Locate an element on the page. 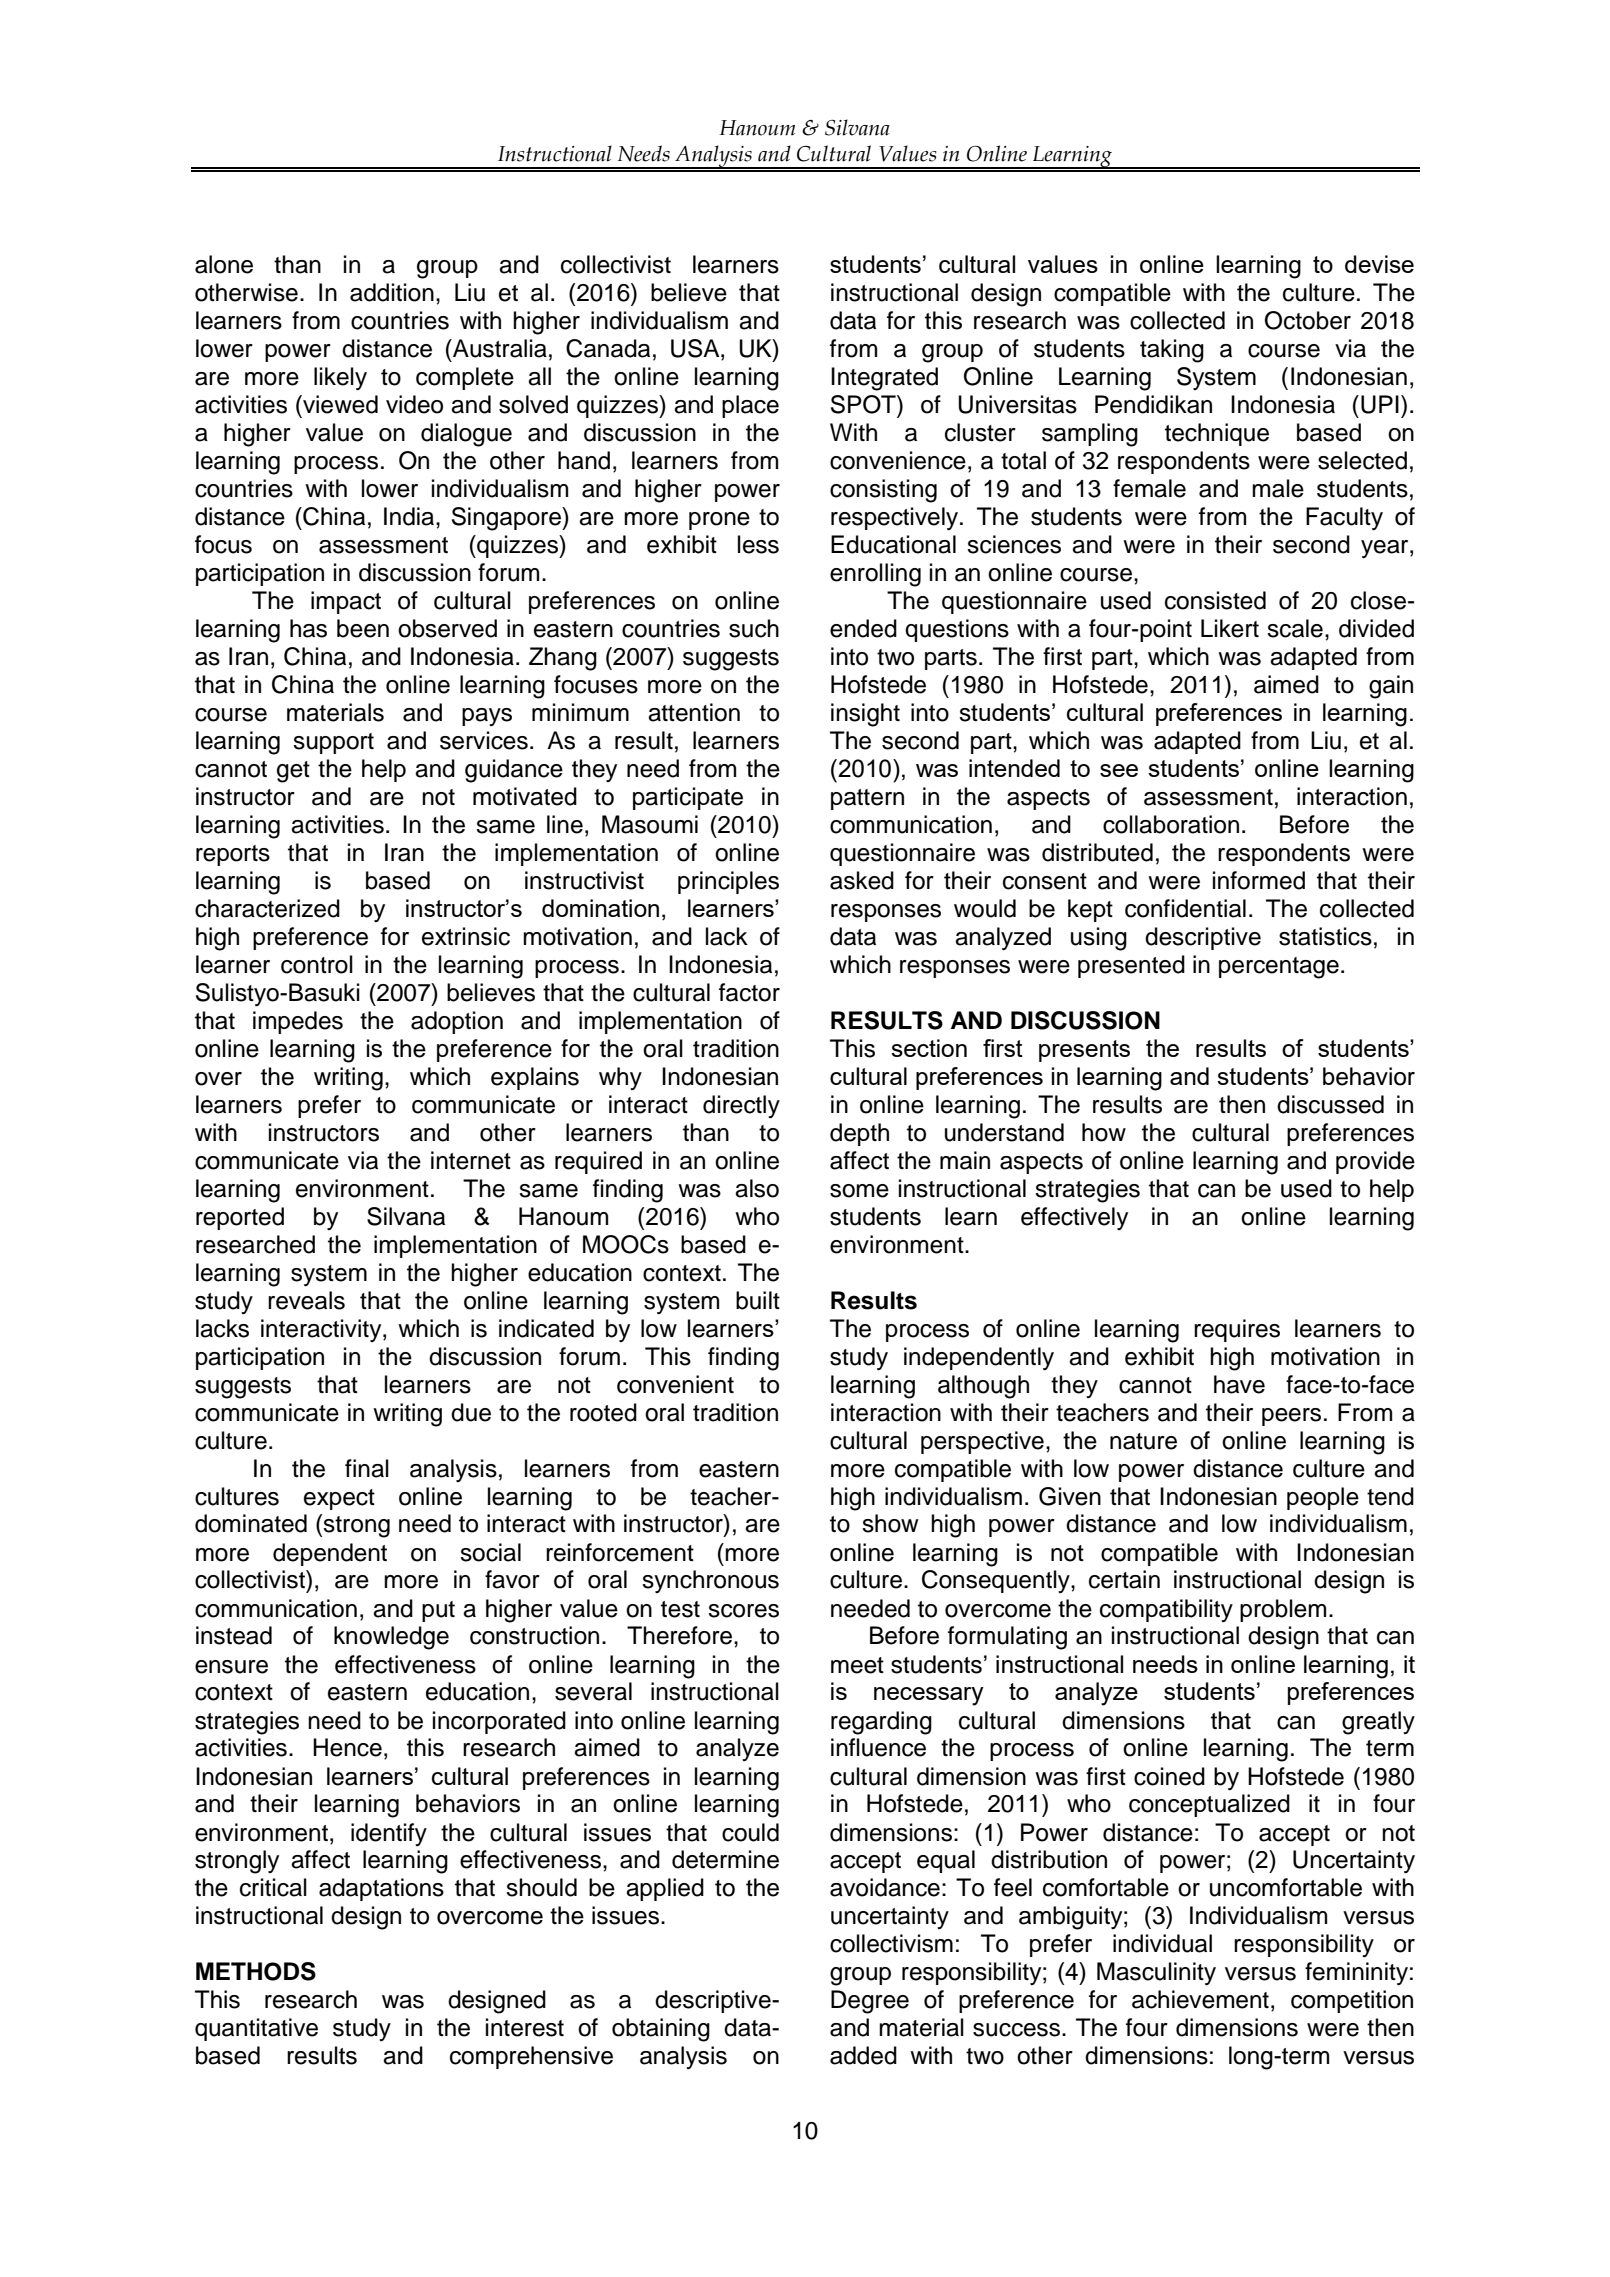 This page has height=2277, width=1610. Degree is located at coordinates (870, 2002).
